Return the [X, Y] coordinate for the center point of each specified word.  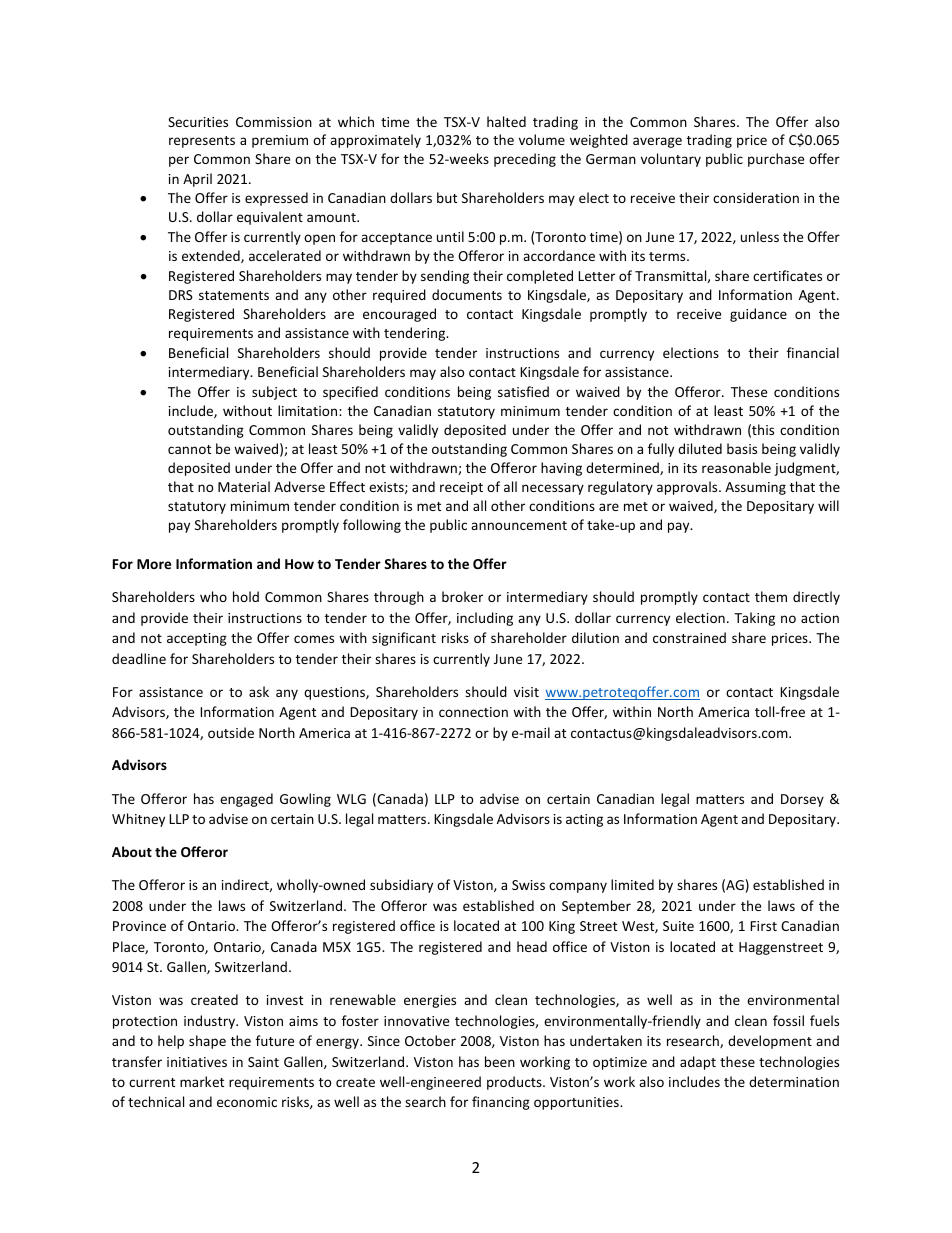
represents [202, 142]
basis [742, 448]
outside [231, 732]
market [202, 1081]
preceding [525, 160]
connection [473, 712]
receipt [461, 488]
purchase [776, 160]
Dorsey [802, 800]
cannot [189, 449]
